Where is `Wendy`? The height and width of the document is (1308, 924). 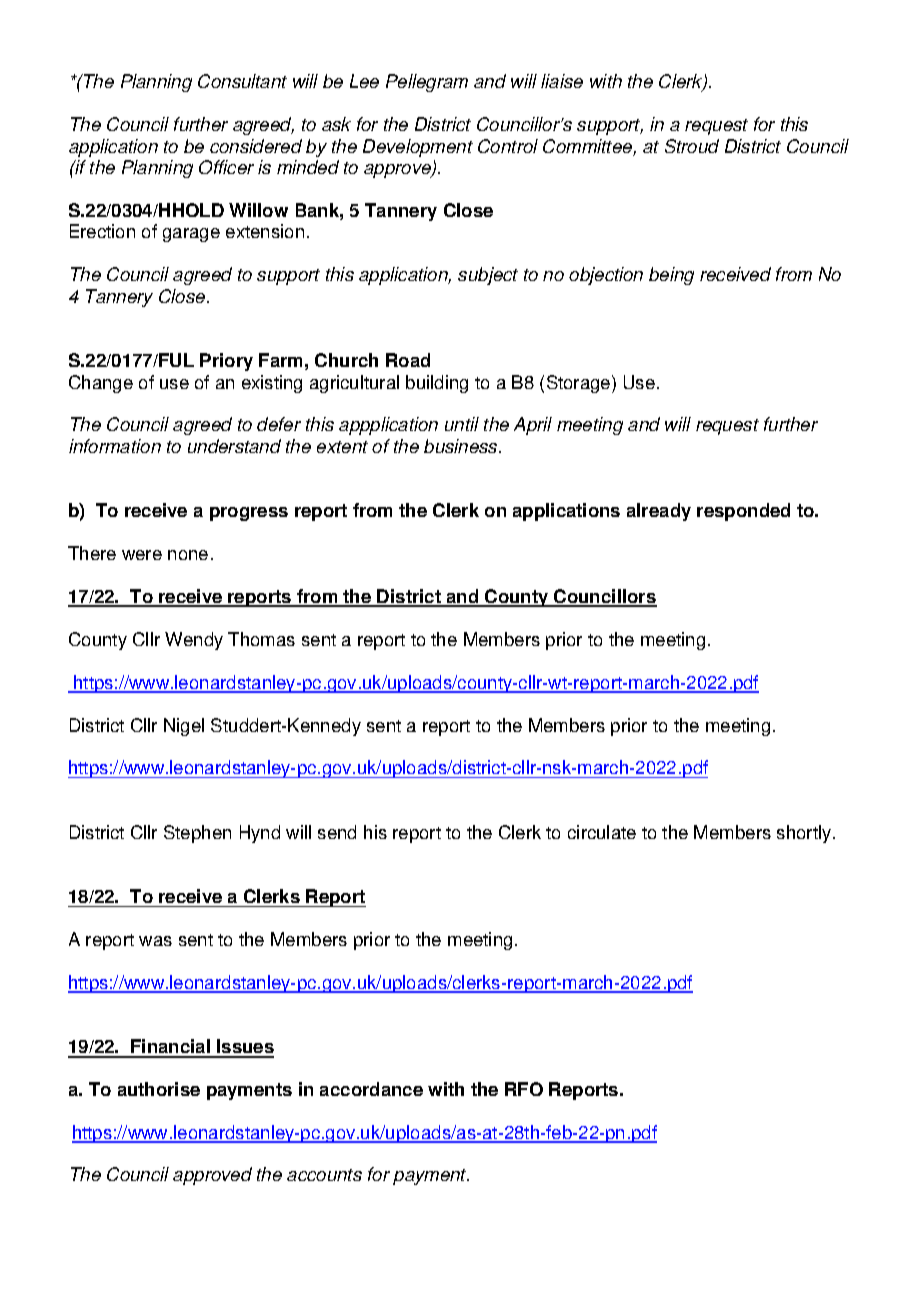
Wendy is located at coordinates (194, 641).
